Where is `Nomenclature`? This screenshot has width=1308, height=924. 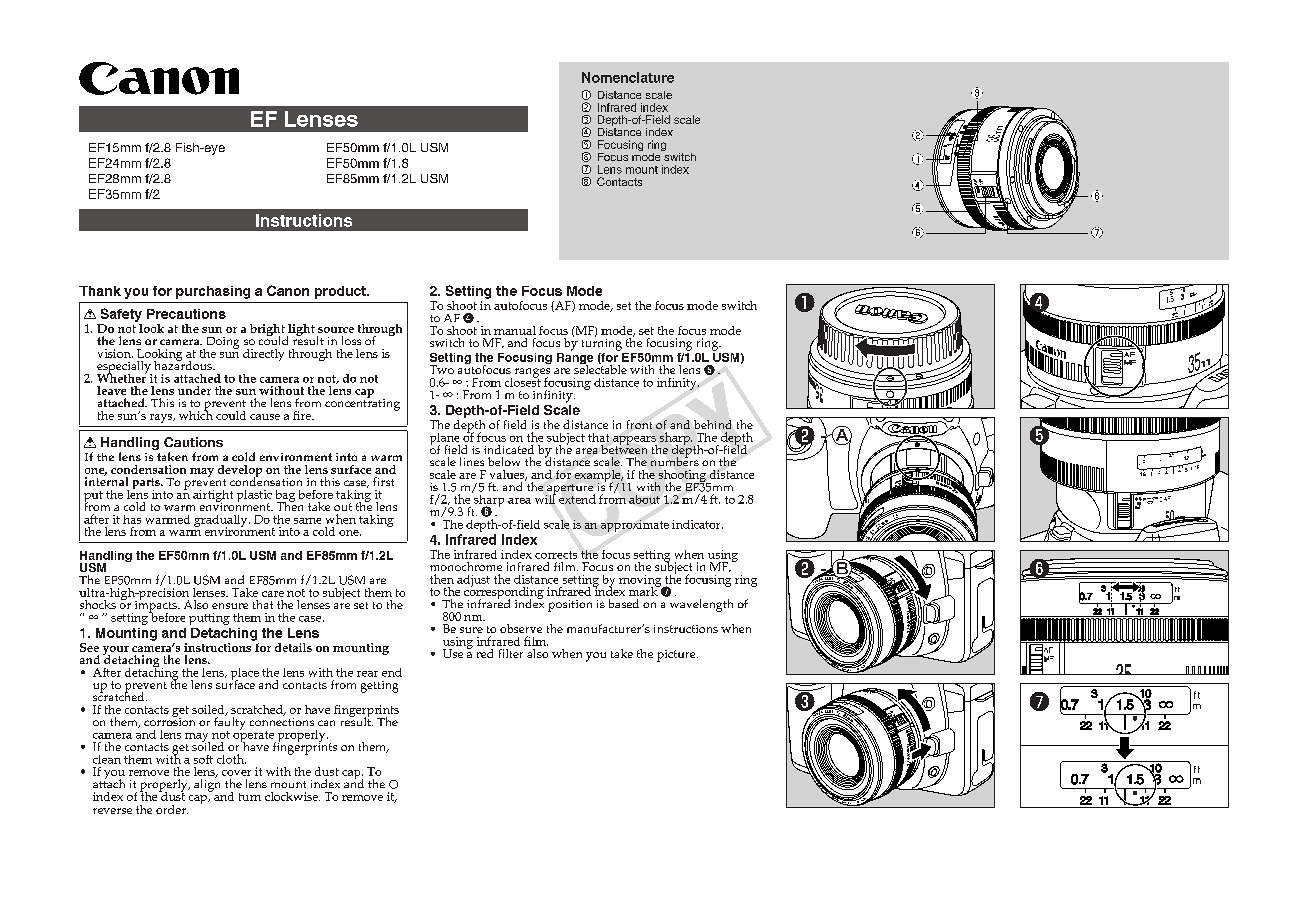
Nomenclature is located at coordinates (628, 77).
